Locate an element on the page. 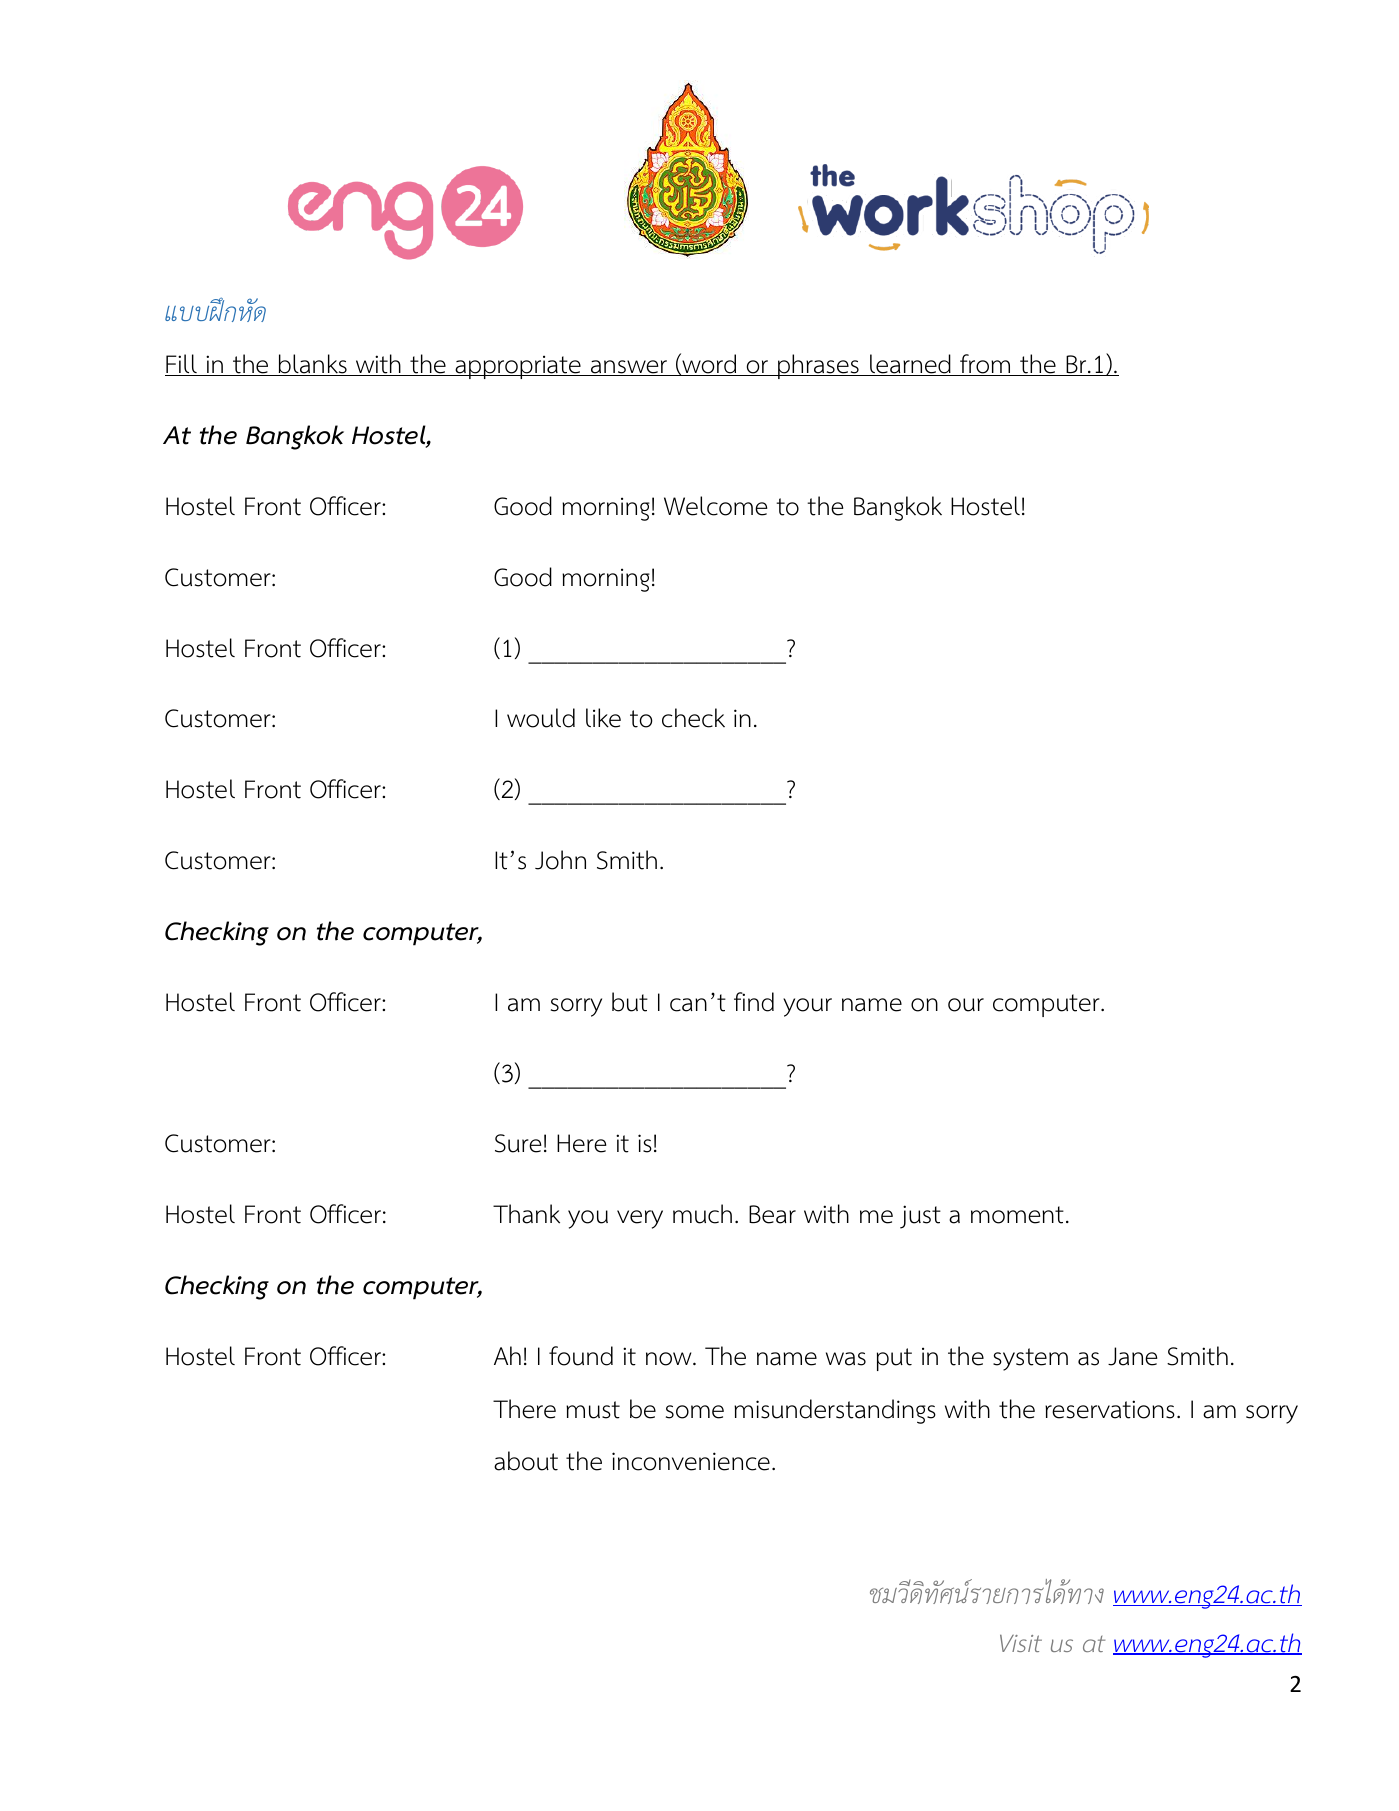 Image resolution: width=1399 pixels, height=1811 pixels. answer is located at coordinates (629, 368).
